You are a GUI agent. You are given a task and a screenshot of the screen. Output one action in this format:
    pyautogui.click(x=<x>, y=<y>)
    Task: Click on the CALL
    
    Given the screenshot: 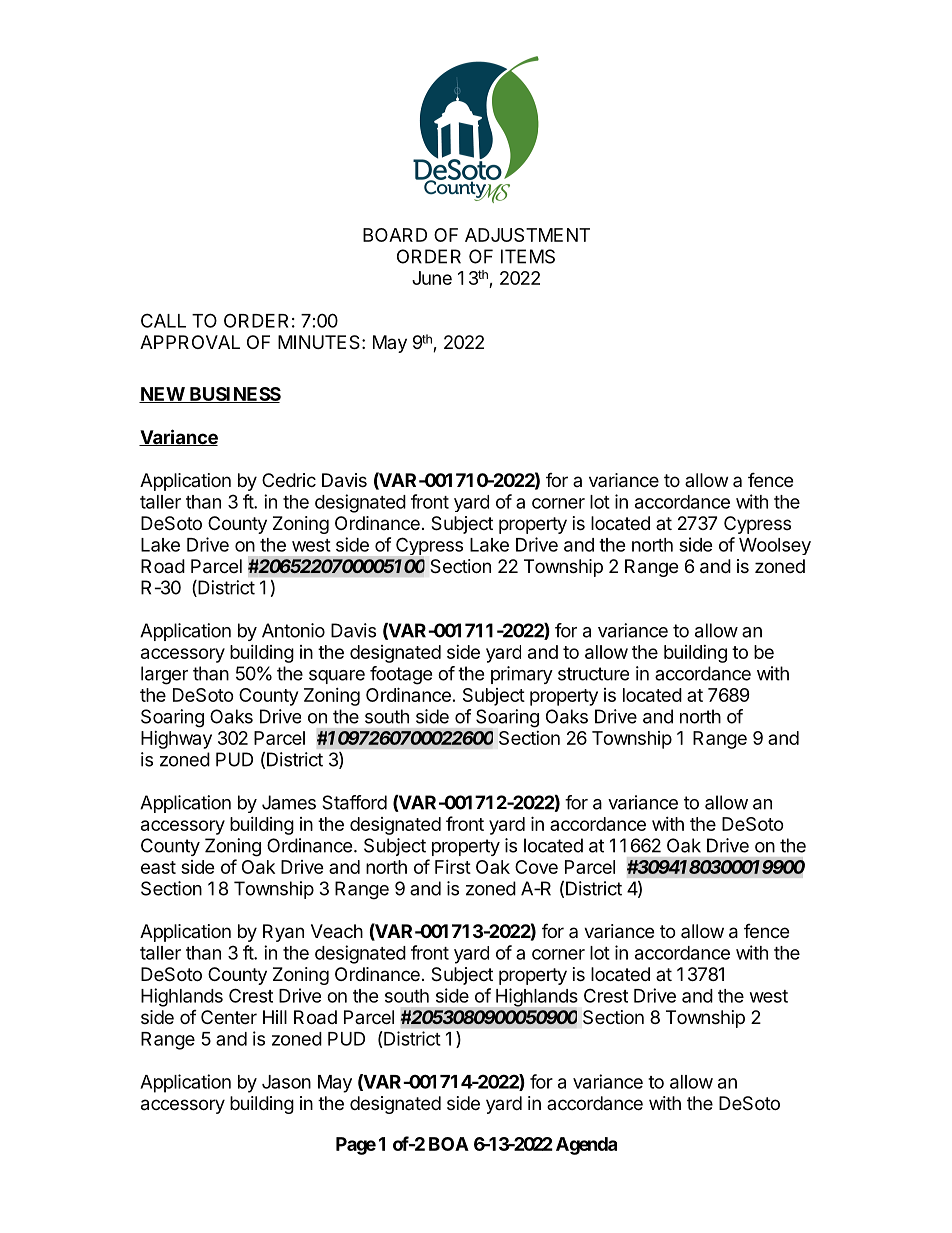 What is the action you would take?
    pyautogui.click(x=163, y=320)
